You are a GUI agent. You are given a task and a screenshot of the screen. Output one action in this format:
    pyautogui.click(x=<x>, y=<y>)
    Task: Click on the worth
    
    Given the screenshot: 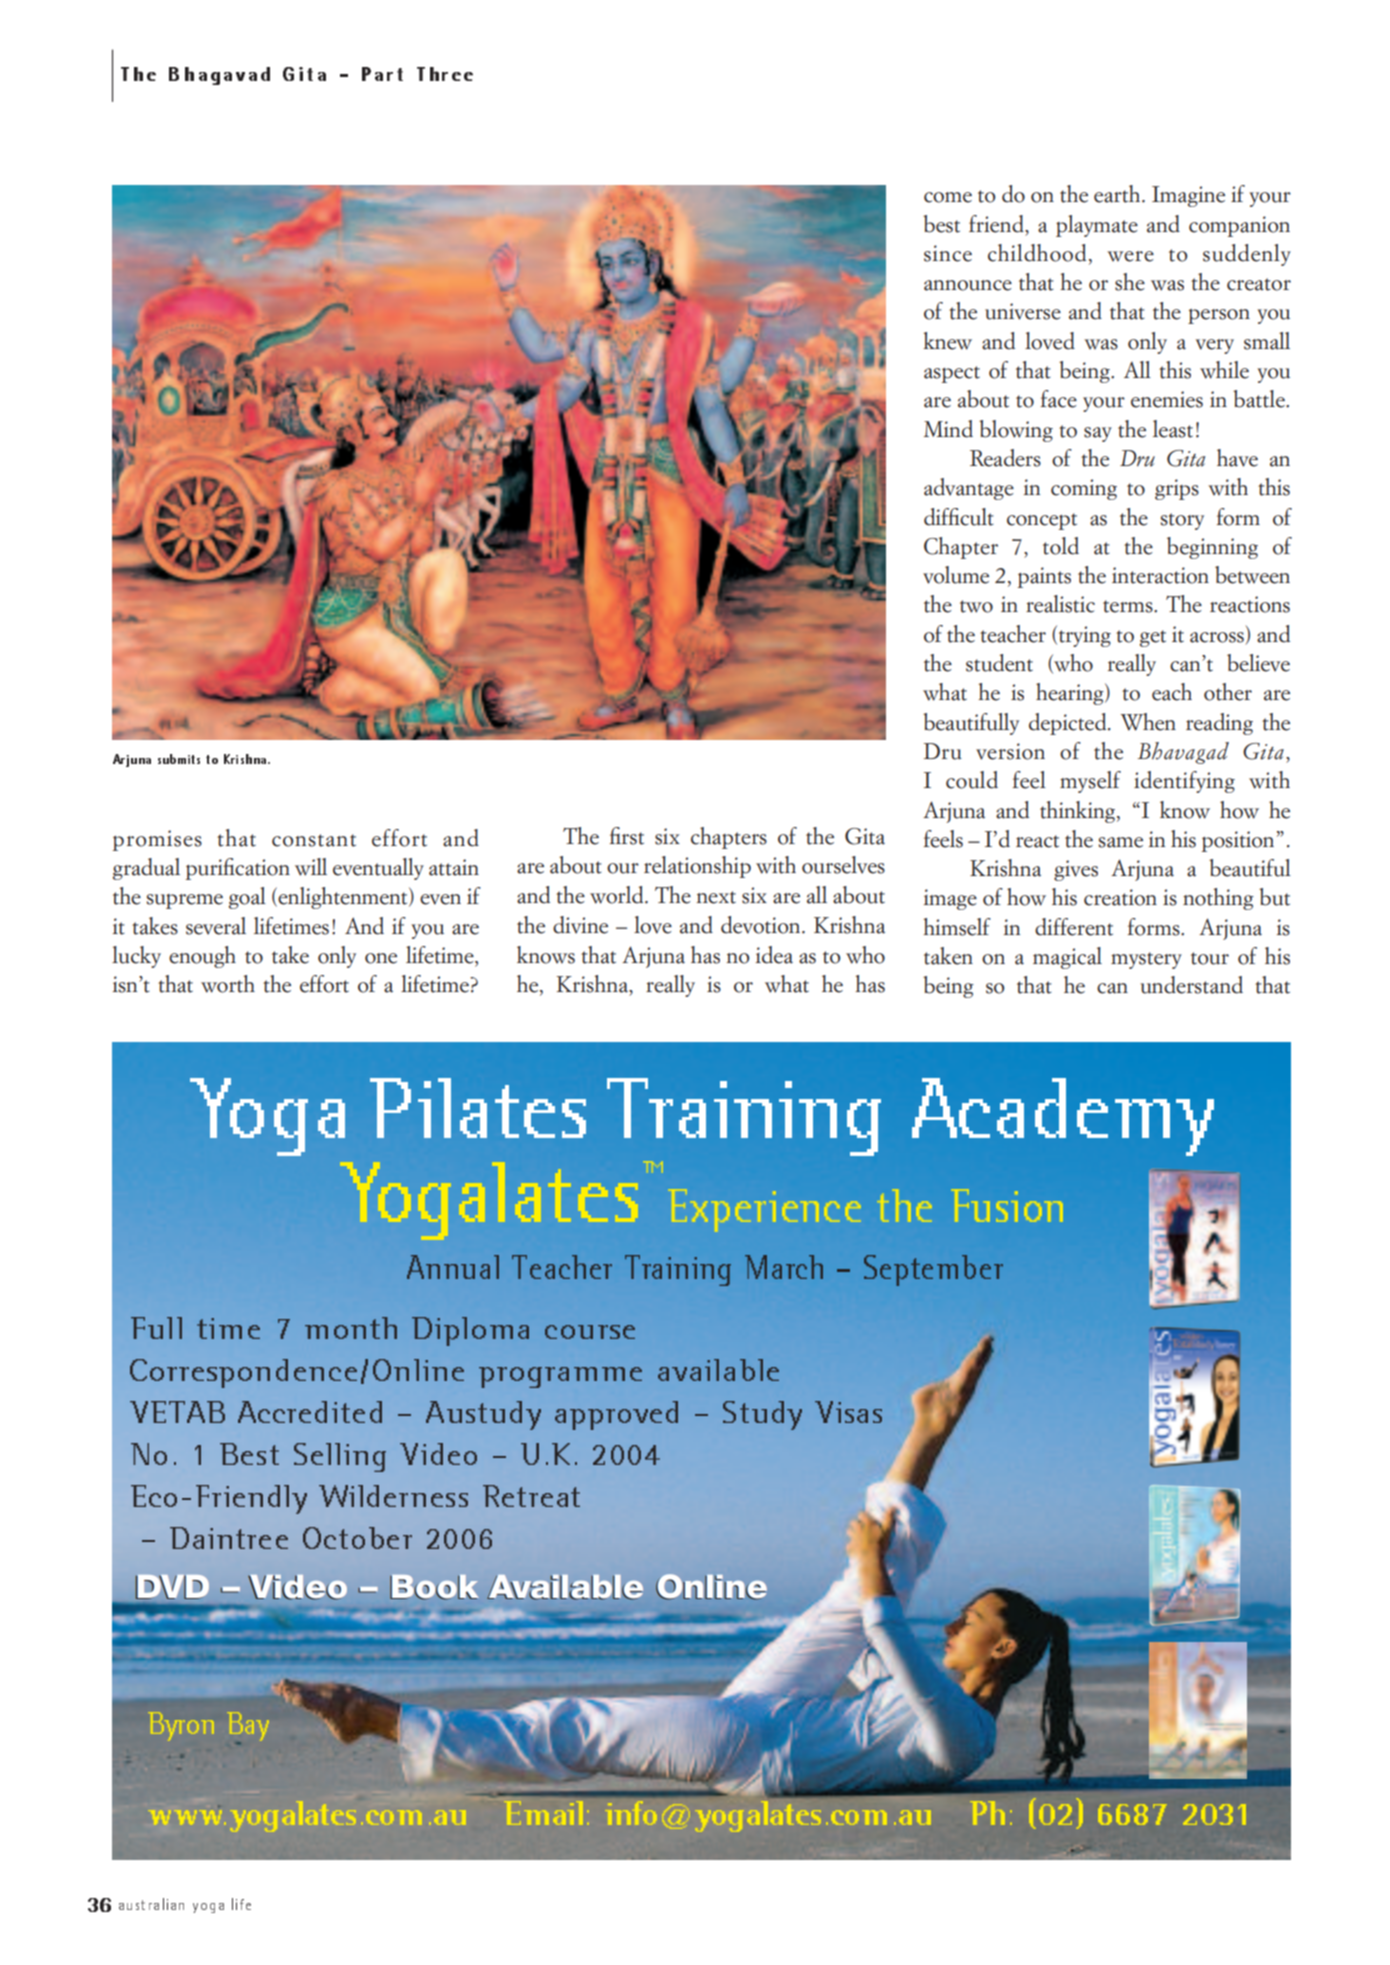 What is the action you would take?
    pyautogui.click(x=228, y=984)
